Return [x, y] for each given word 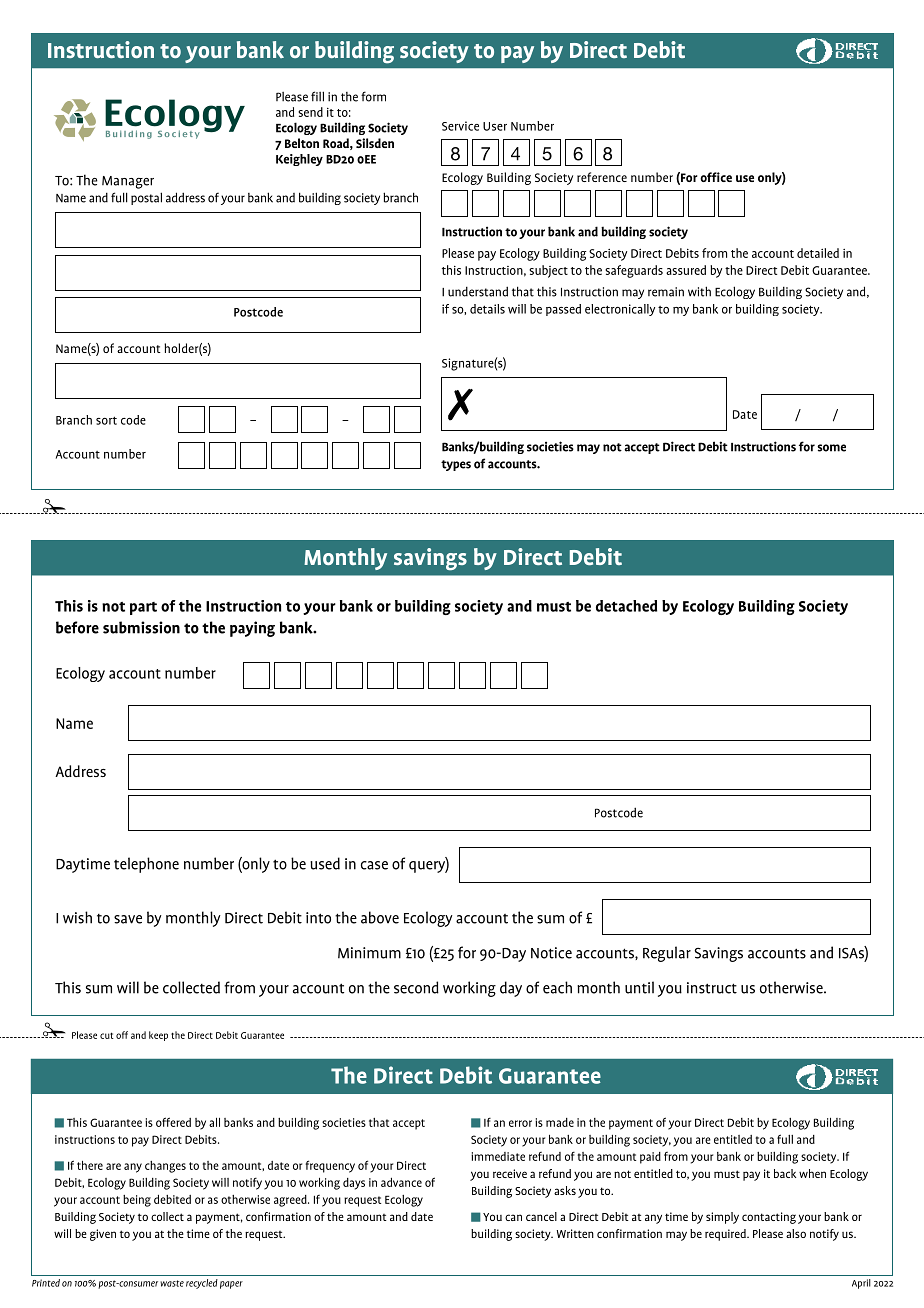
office [716, 177]
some [831, 448]
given [103, 1235]
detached [626, 606]
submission [141, 627]
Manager [128, 182]
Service [460, 126]
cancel [541, 1216]
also [796, 1233]
